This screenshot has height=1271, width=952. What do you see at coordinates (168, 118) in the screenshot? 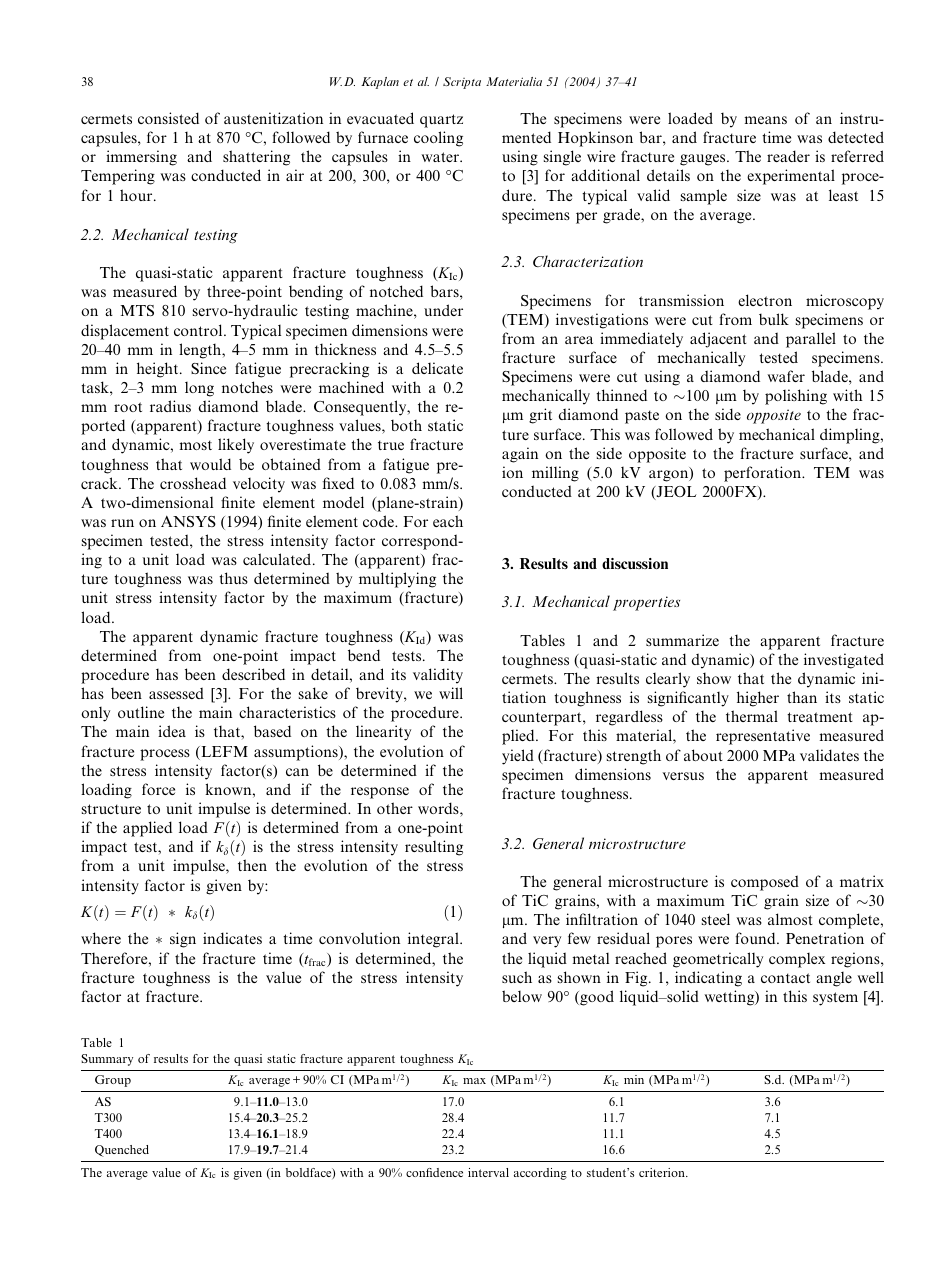
I see `consisted` at bounding box center [168, 118].
